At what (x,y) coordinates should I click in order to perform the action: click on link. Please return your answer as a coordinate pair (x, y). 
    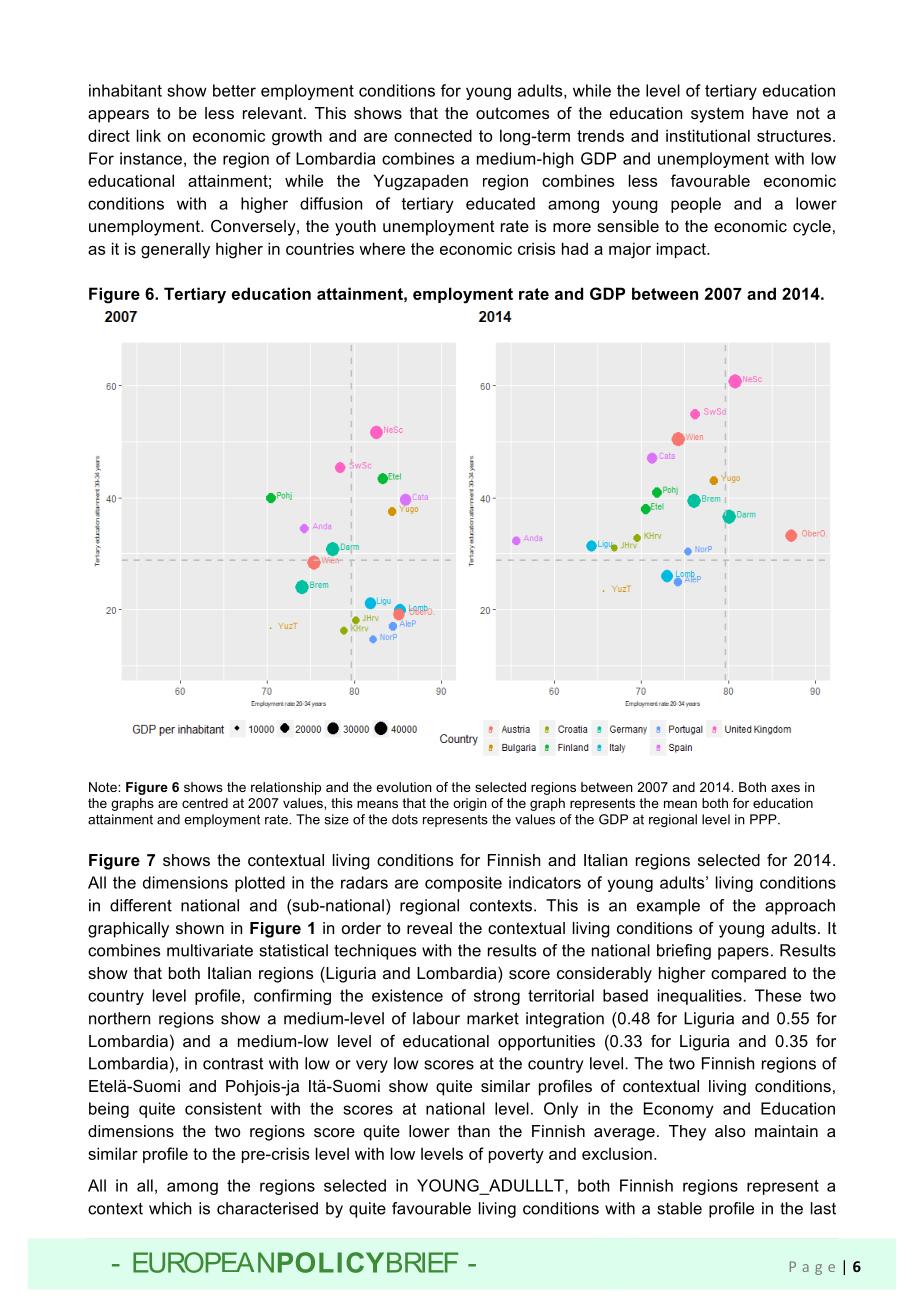
    Looking at the image, I should click on (149, 135).
